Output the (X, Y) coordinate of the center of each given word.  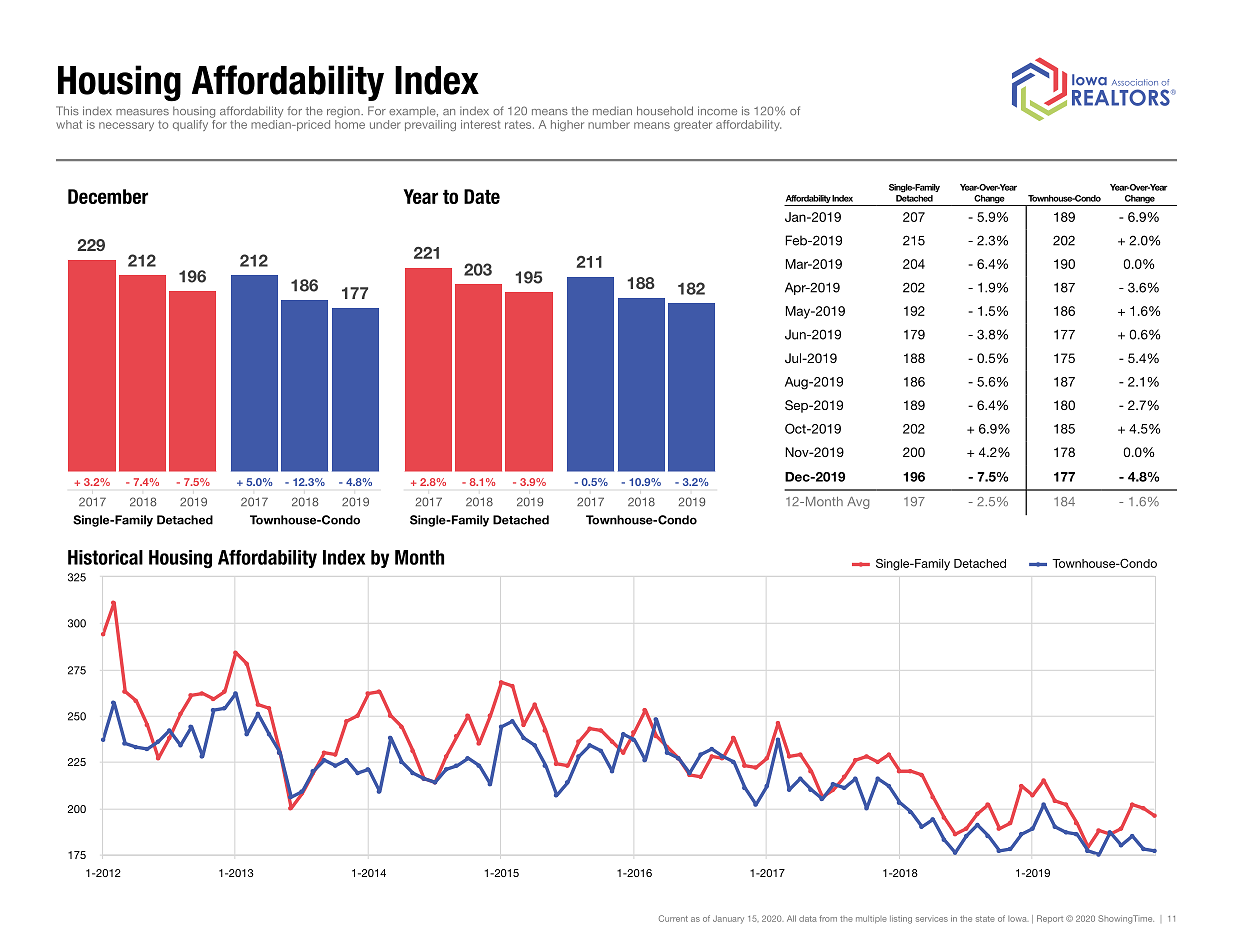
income (717, 110)
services (932, 919)
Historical (105, 557)
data (808, 918)
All (791, 918)
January (728, 919)
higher (567, 125)
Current (673, 918)
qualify (190, 125)
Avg (858, 503)
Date (482, 196)
